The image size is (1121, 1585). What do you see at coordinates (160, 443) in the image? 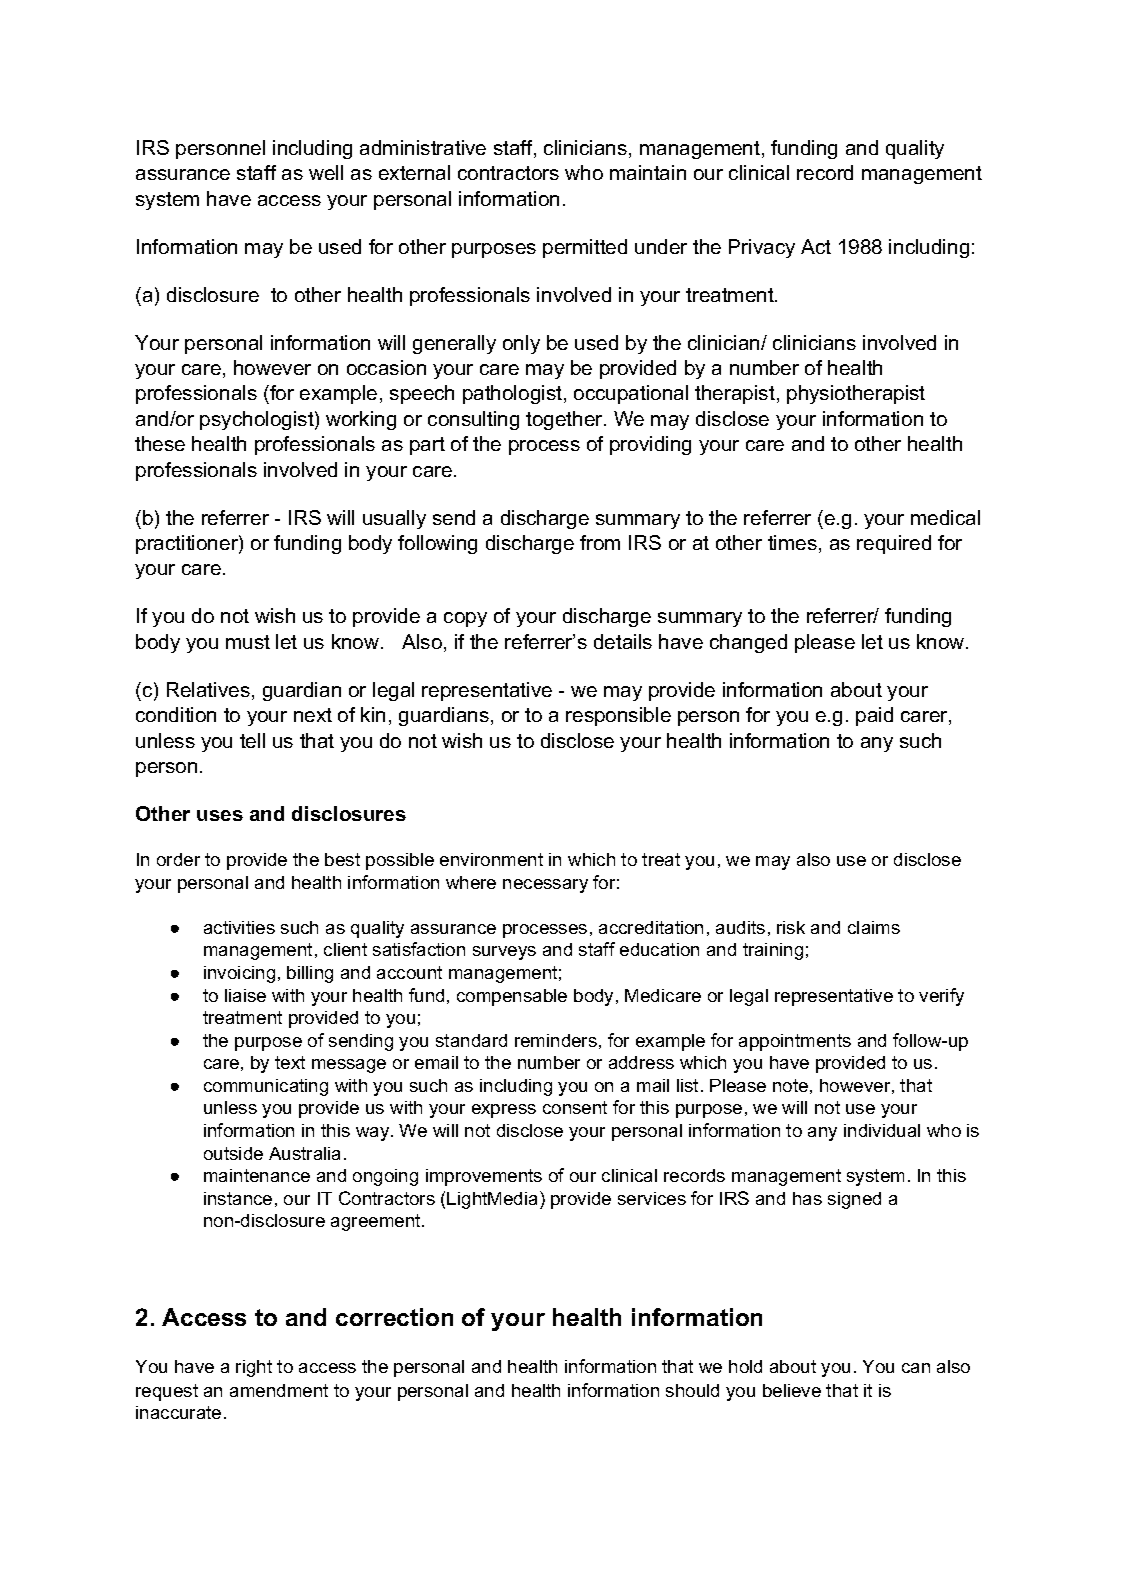
I see `these` at bounding box center [160, 443].
